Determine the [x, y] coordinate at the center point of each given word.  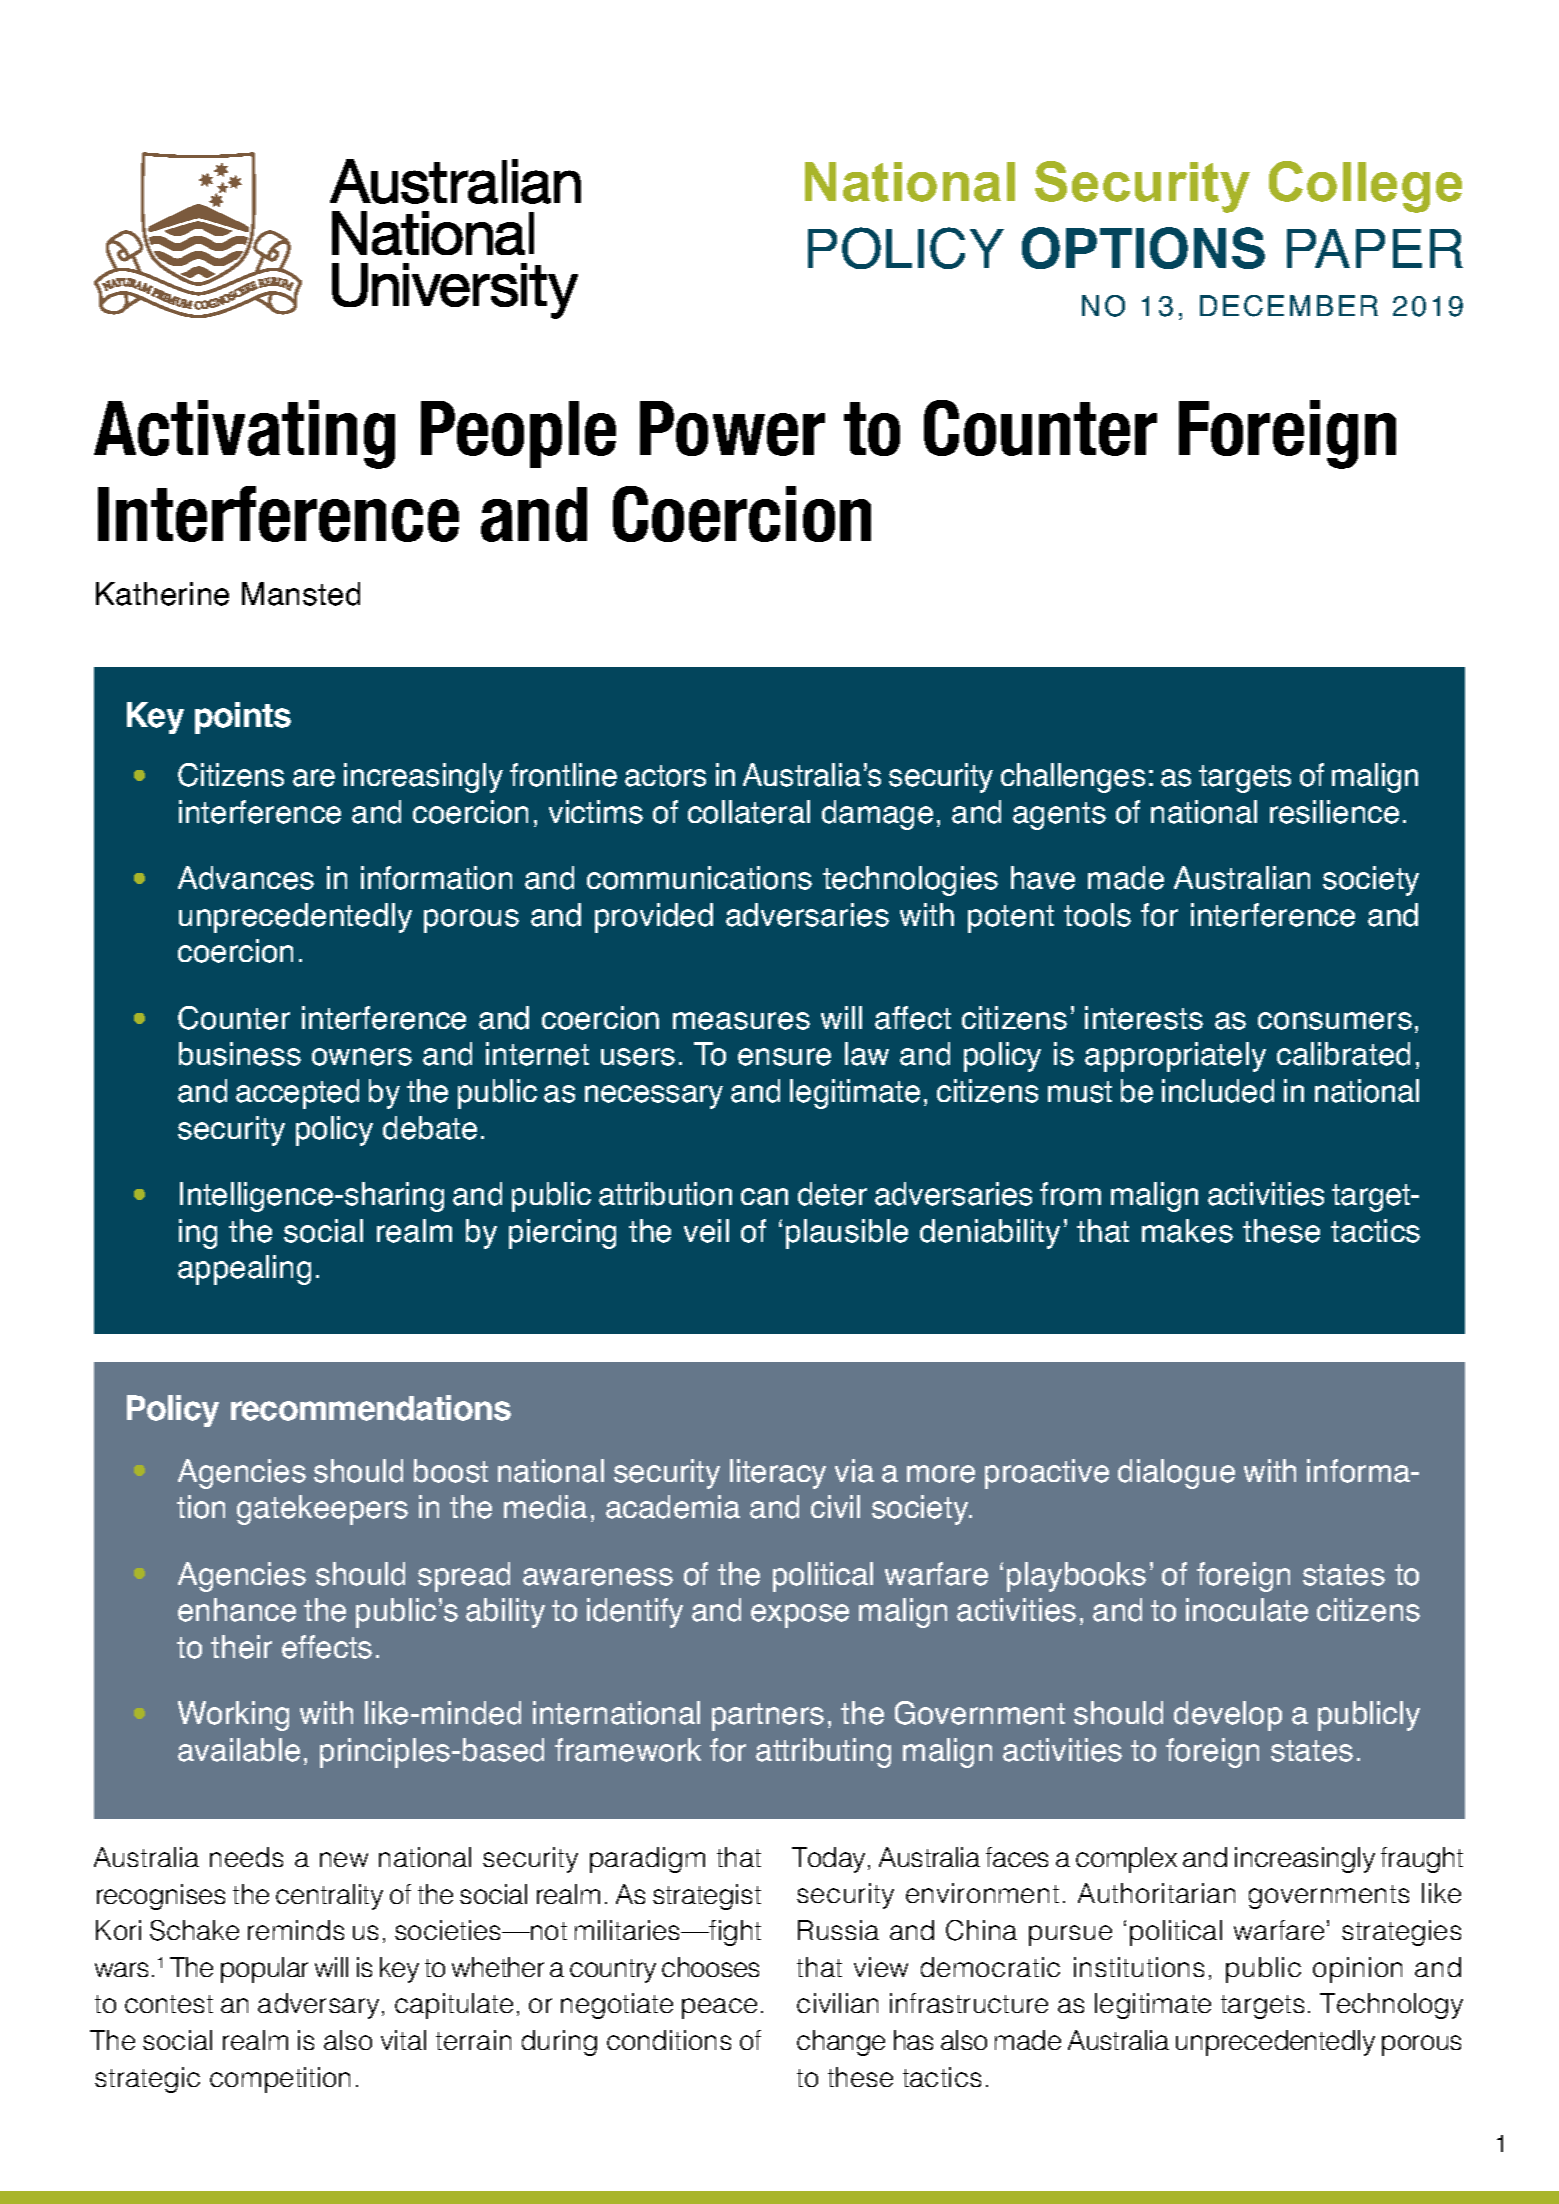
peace [719, 2008]
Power [732, 428]
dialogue [1176, 1474]
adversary [318, 2006]
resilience [1334, 812]
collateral [749, 812]
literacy [778, 1474]
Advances [246, 878]
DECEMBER [1289, 306]
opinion [1357, 1970]
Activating [244, 434]
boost [451, 1471]
